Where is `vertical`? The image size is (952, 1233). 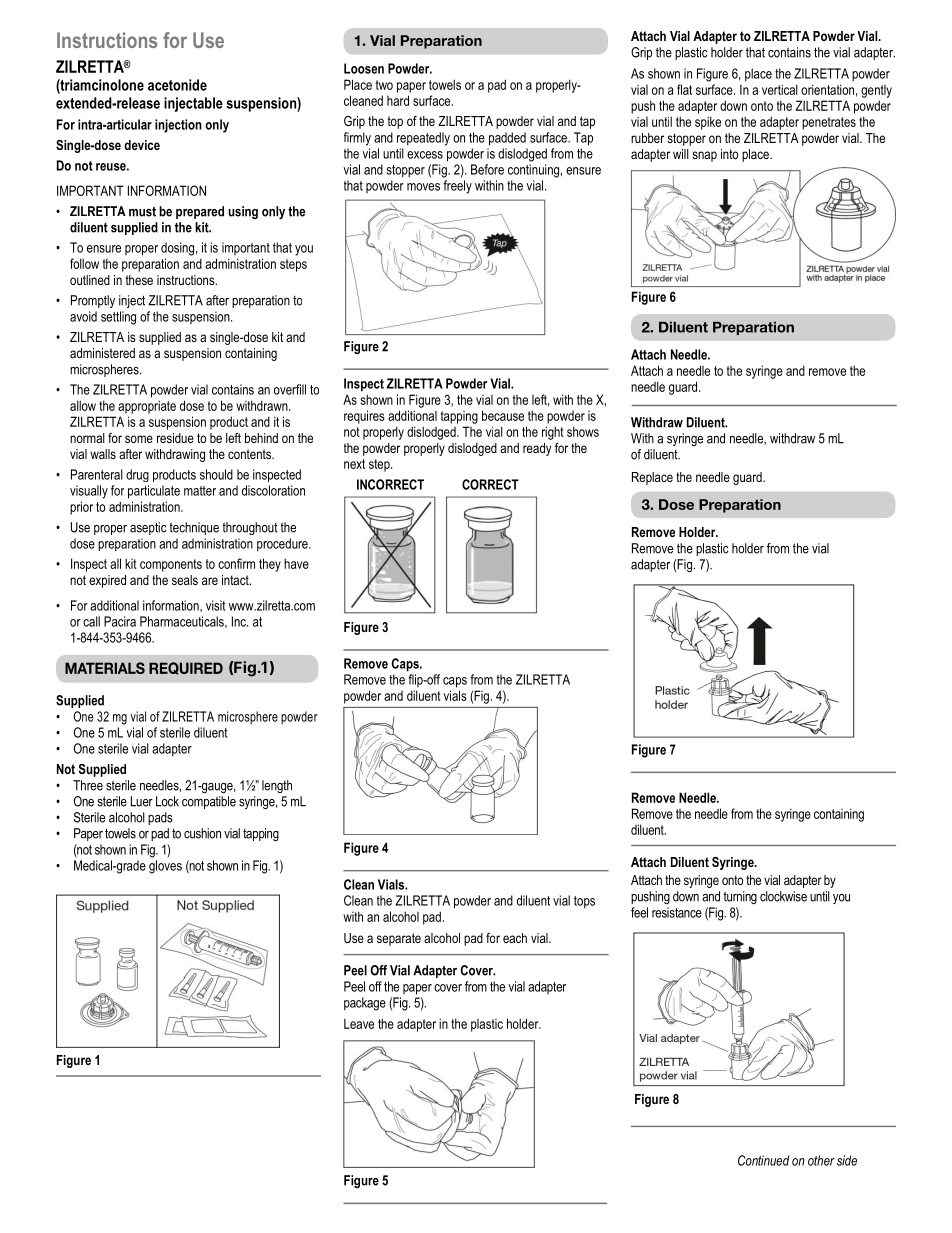
vertical is located at coordinates (780, 89).
